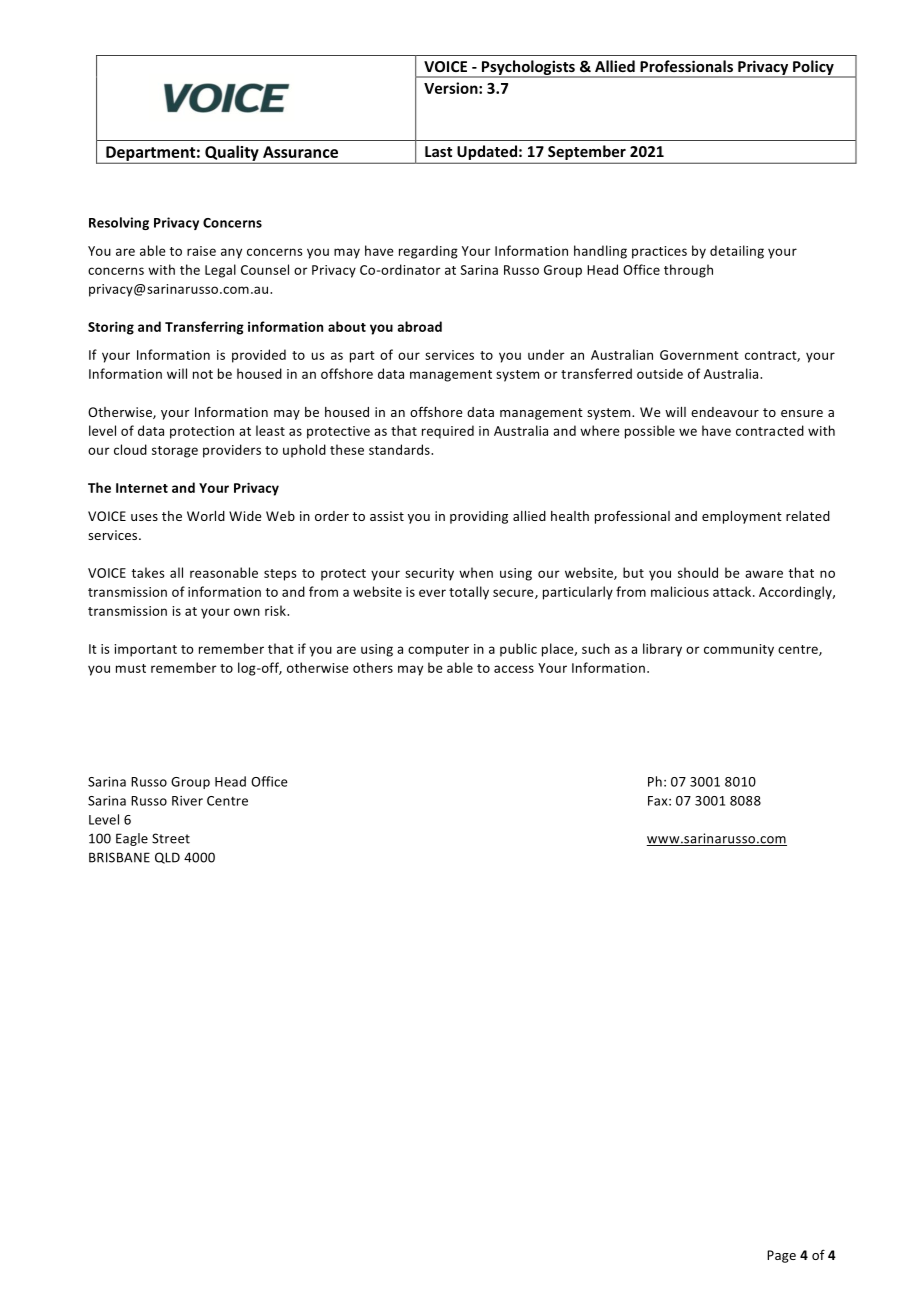 The image size is (924, 1308). What do you see at coordinates (781, 1256) in the screenshot?
I see `Page` at bounding box center [781, 1256].
